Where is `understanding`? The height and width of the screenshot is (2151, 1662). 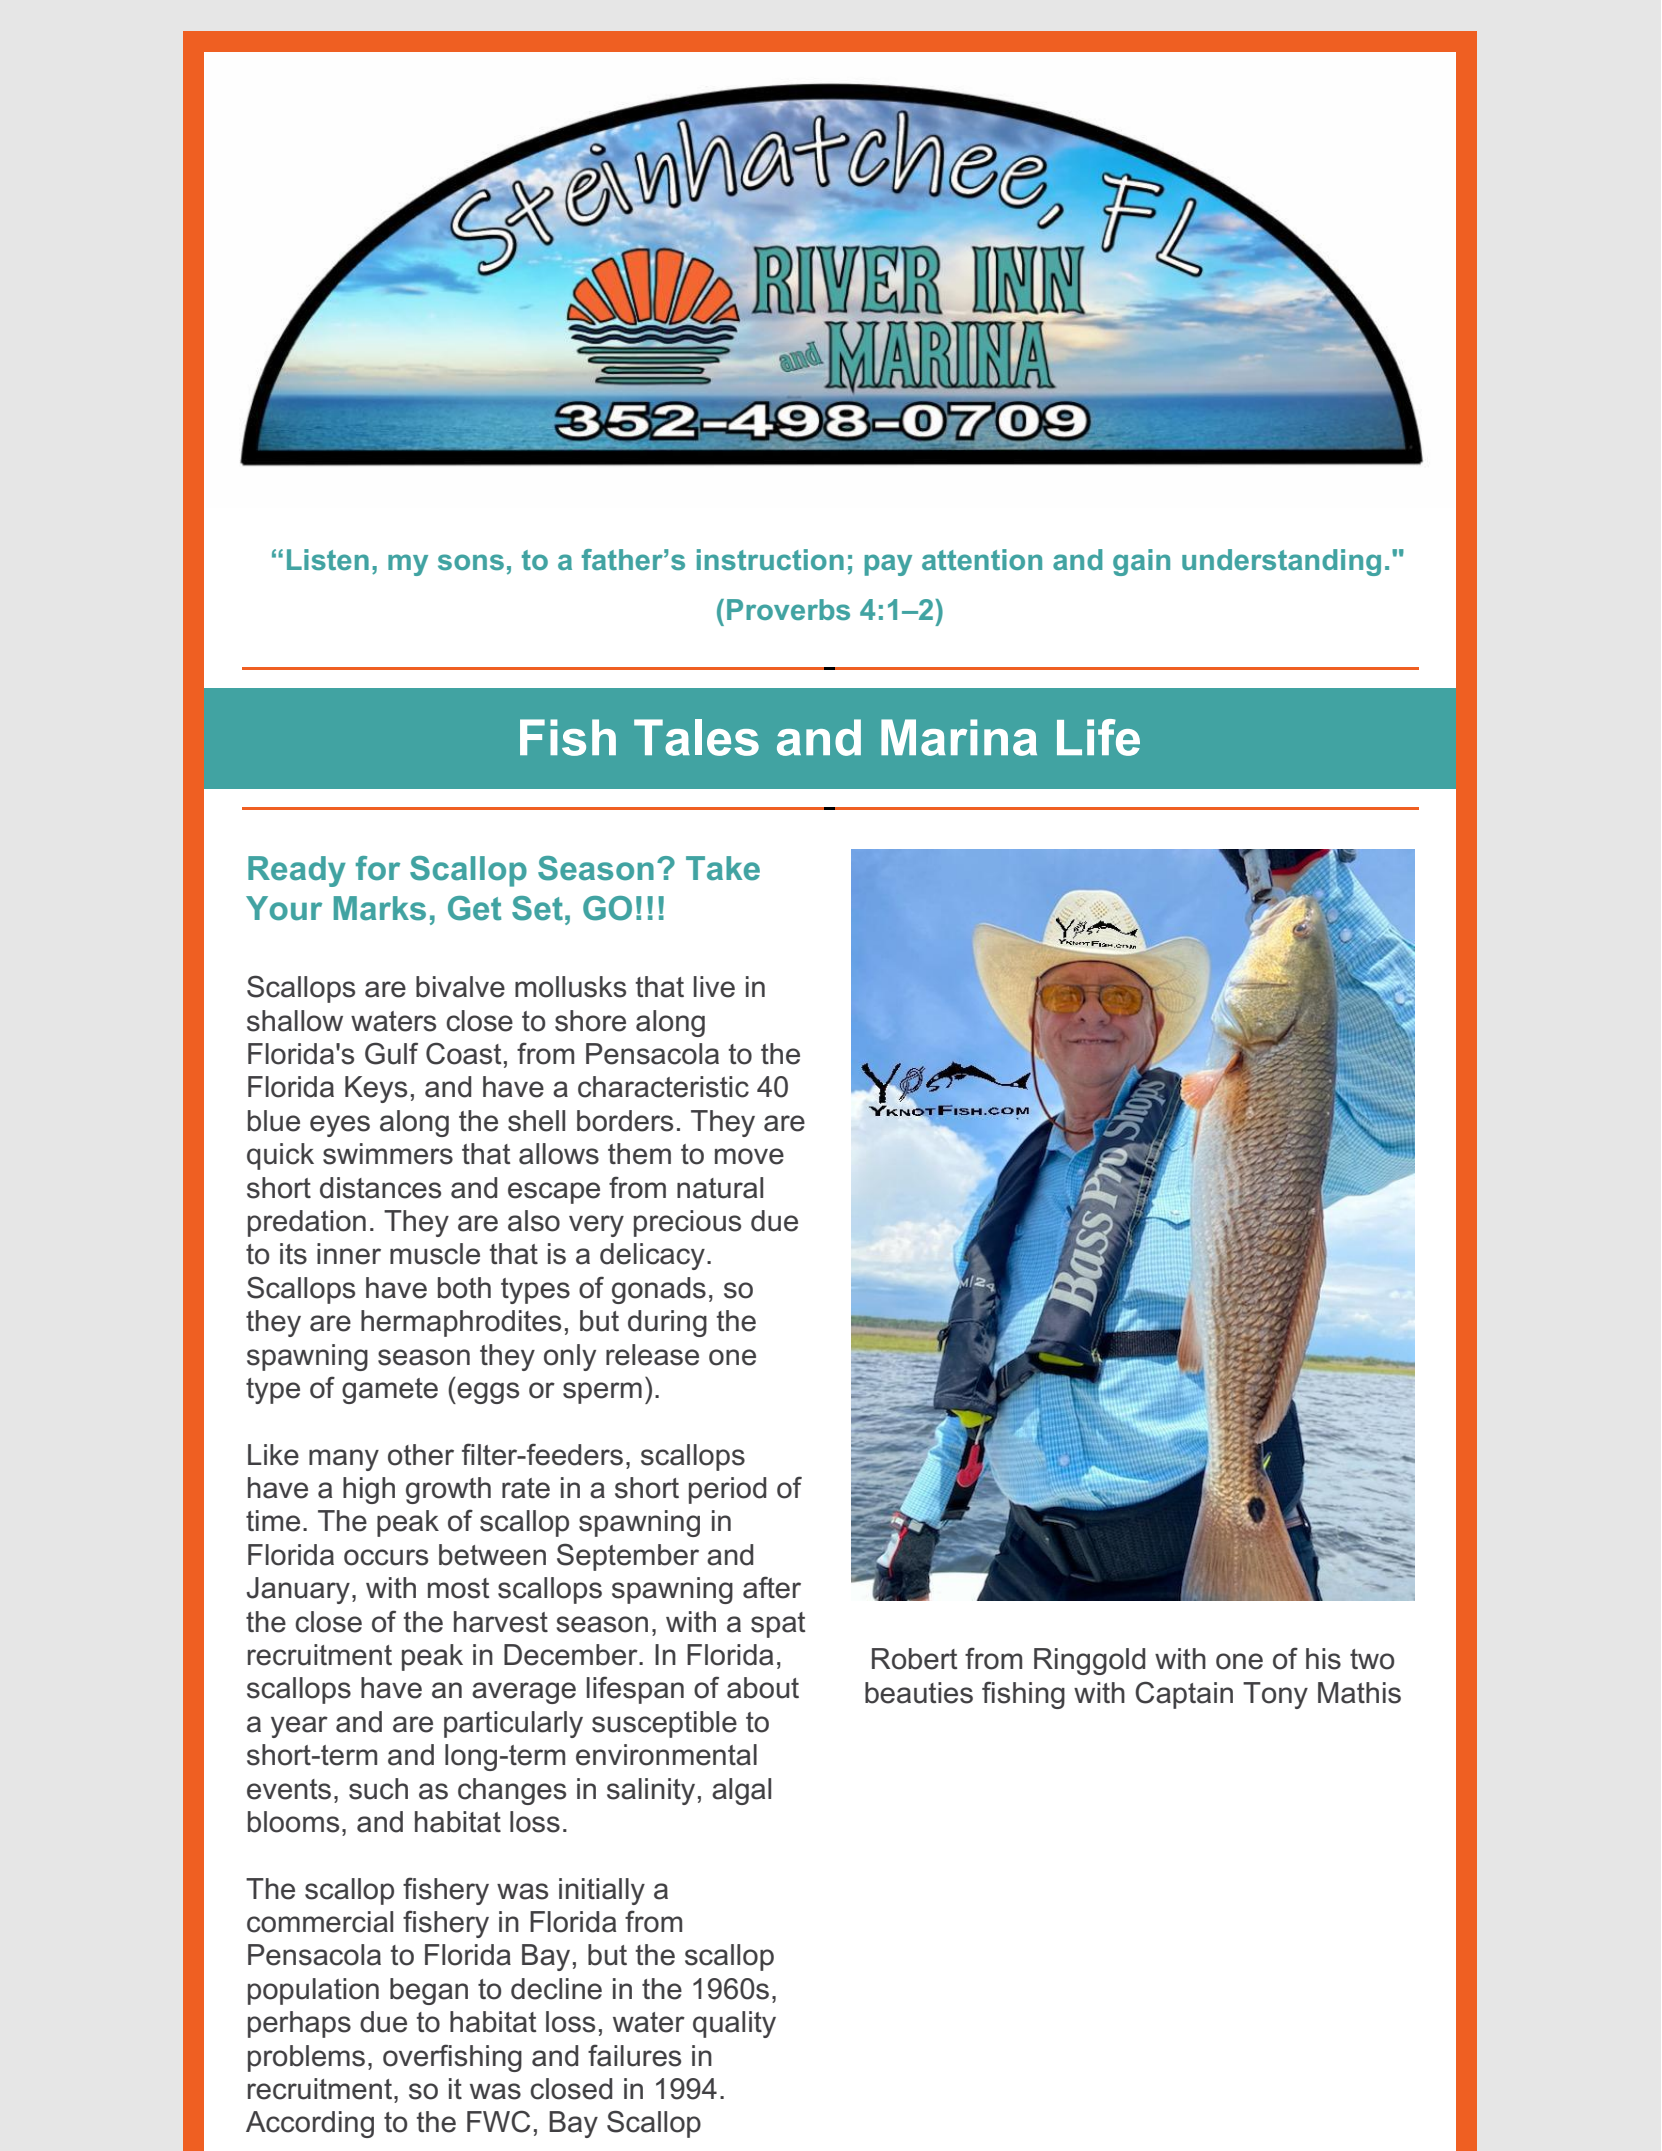
understanding is located at coordinates (1281, 562).
